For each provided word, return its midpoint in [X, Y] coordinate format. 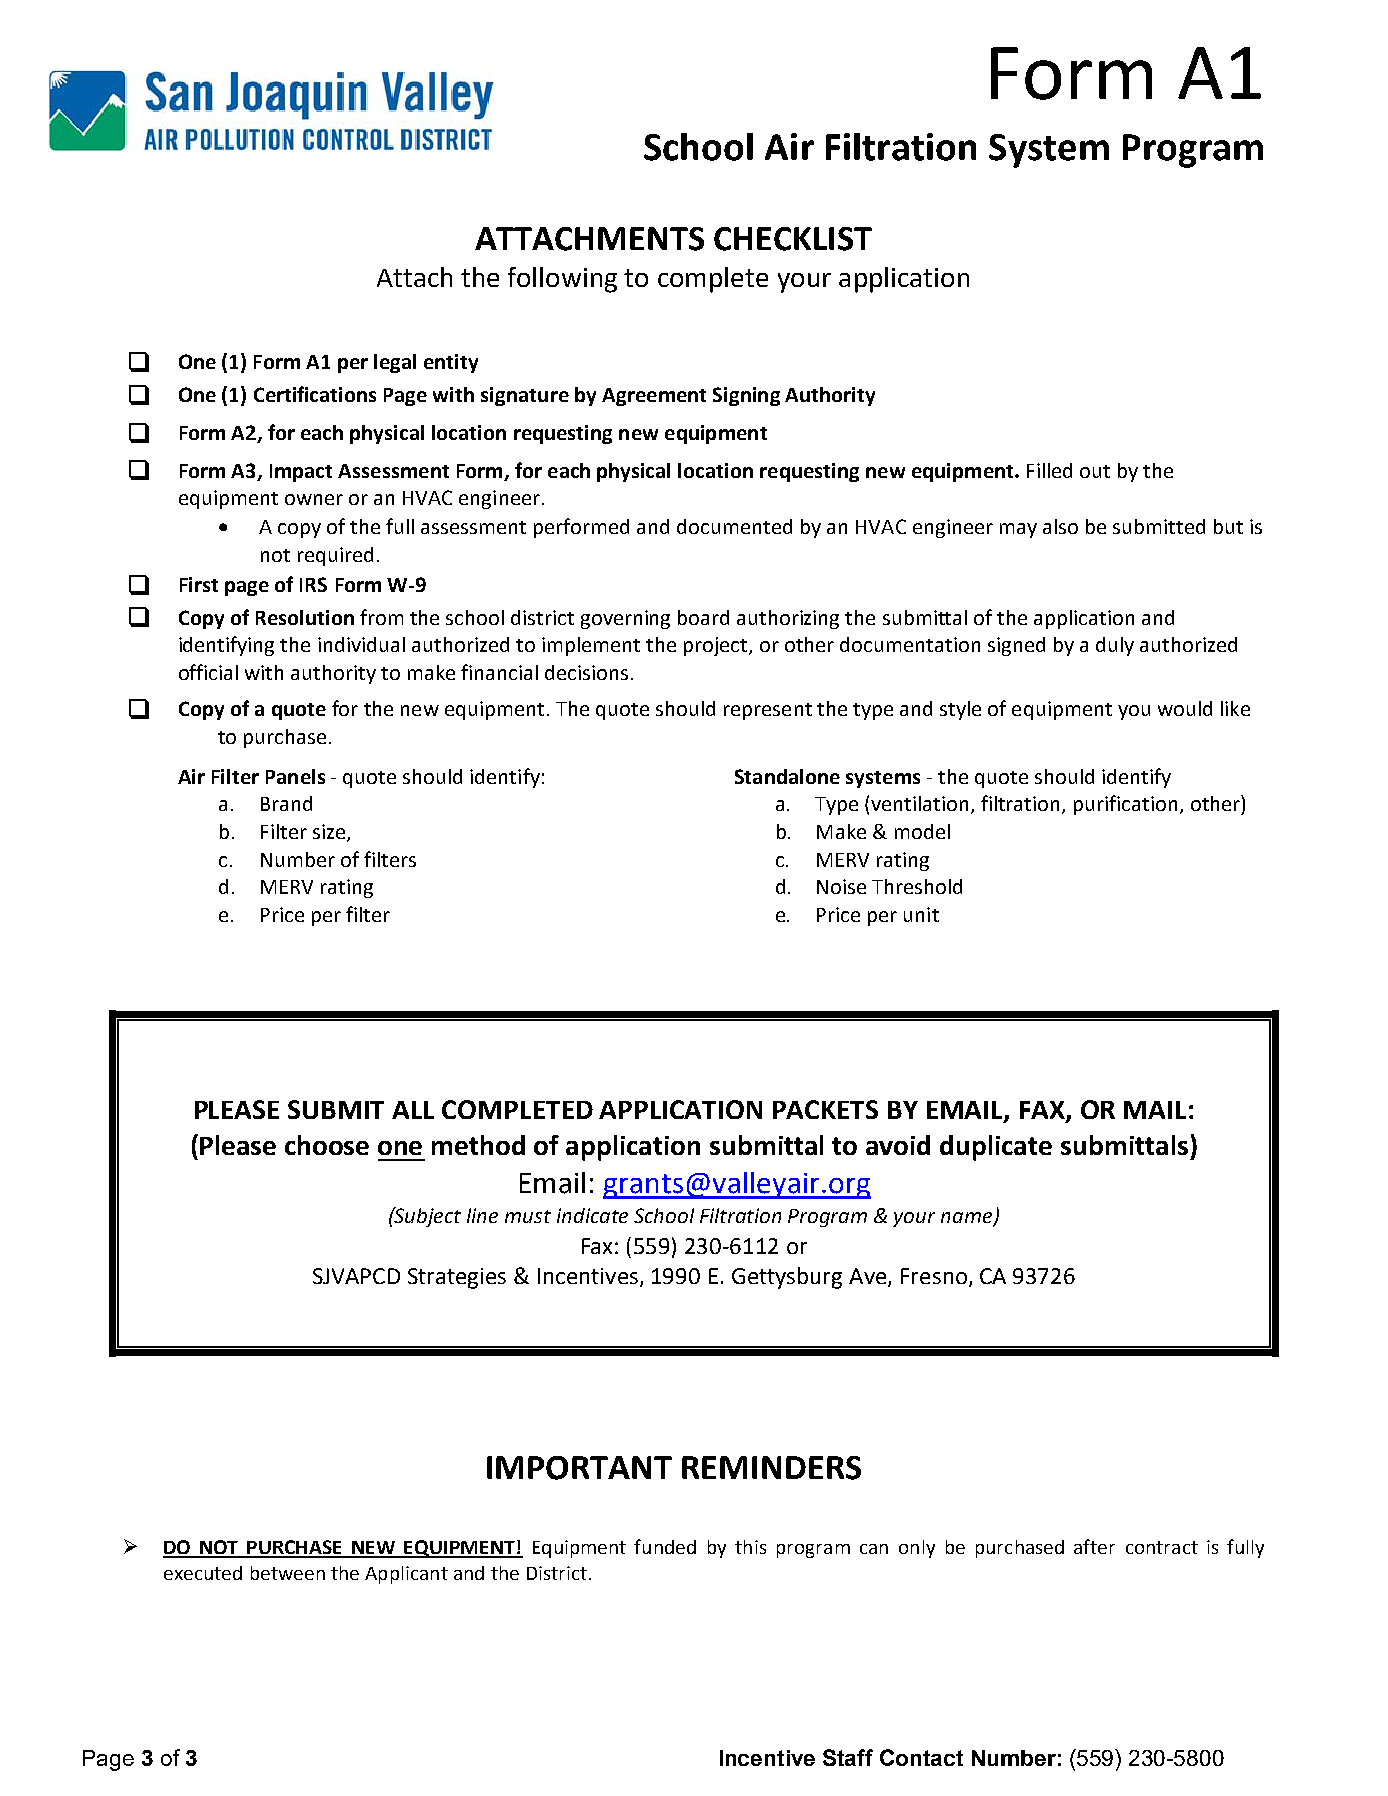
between [288, 1573]
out [1095, 471]
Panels [295, 776]
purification [1125, 805]
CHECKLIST [793, 239]
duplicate [996, 1148]
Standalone [787, 776]
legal [395, 363]
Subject [427, 1217]
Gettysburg [787, 1278]
